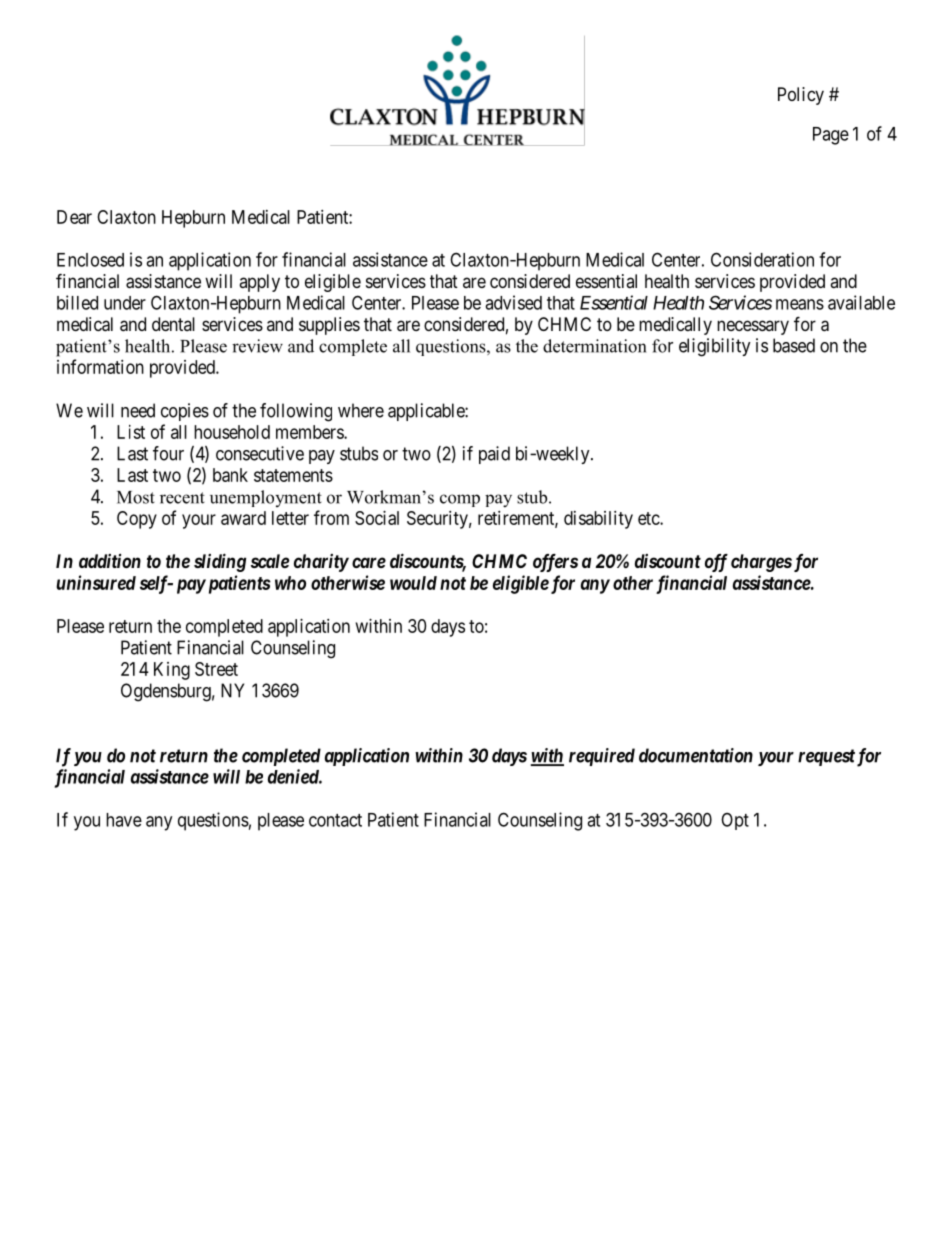 Image resolution: width=952 pixels, height=1233 pixels. Describe the element at coordinates (74, 217) in the image. I see `Dear` at that location.
